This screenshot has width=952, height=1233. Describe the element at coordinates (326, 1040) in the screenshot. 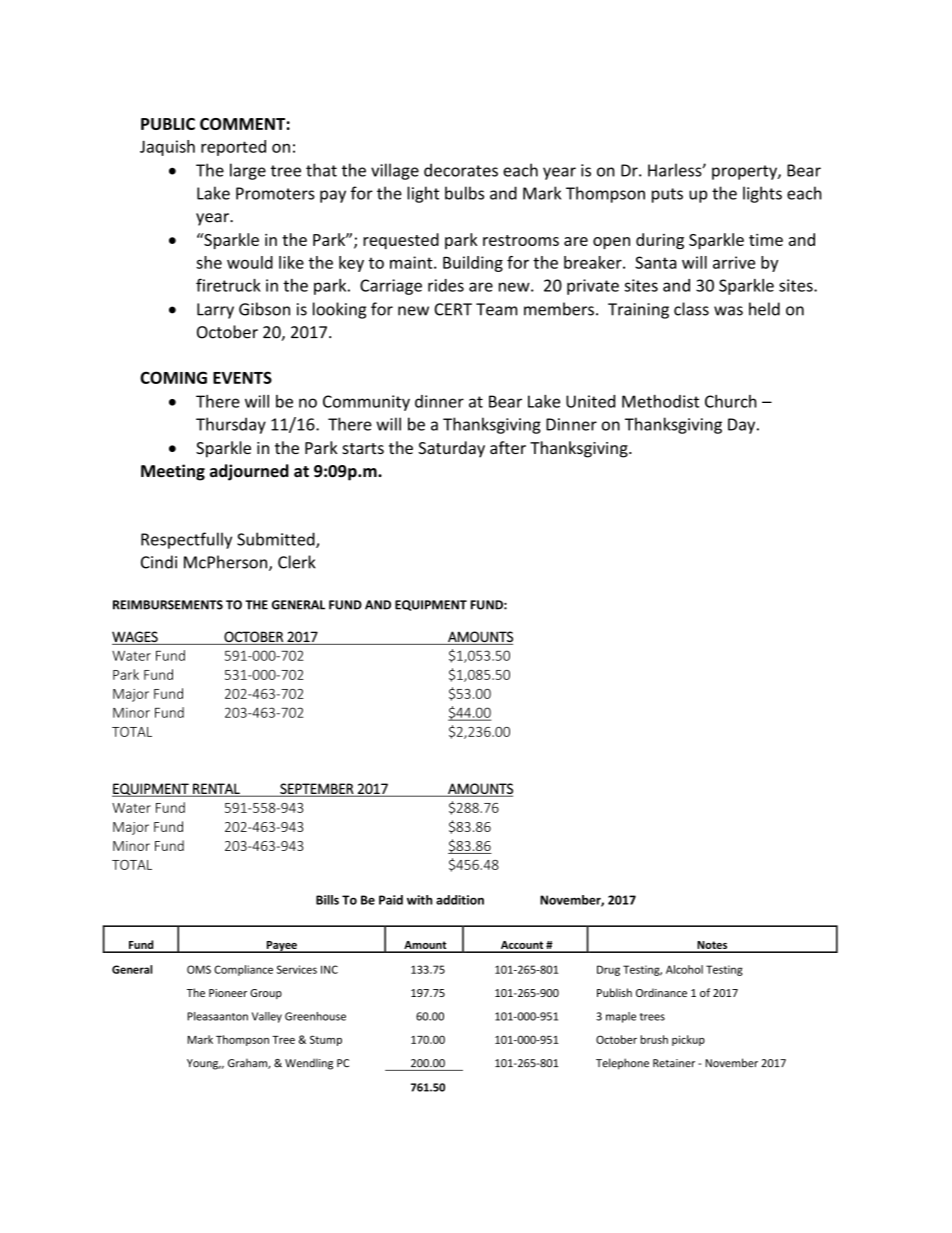

I see `Stump` at that location.
